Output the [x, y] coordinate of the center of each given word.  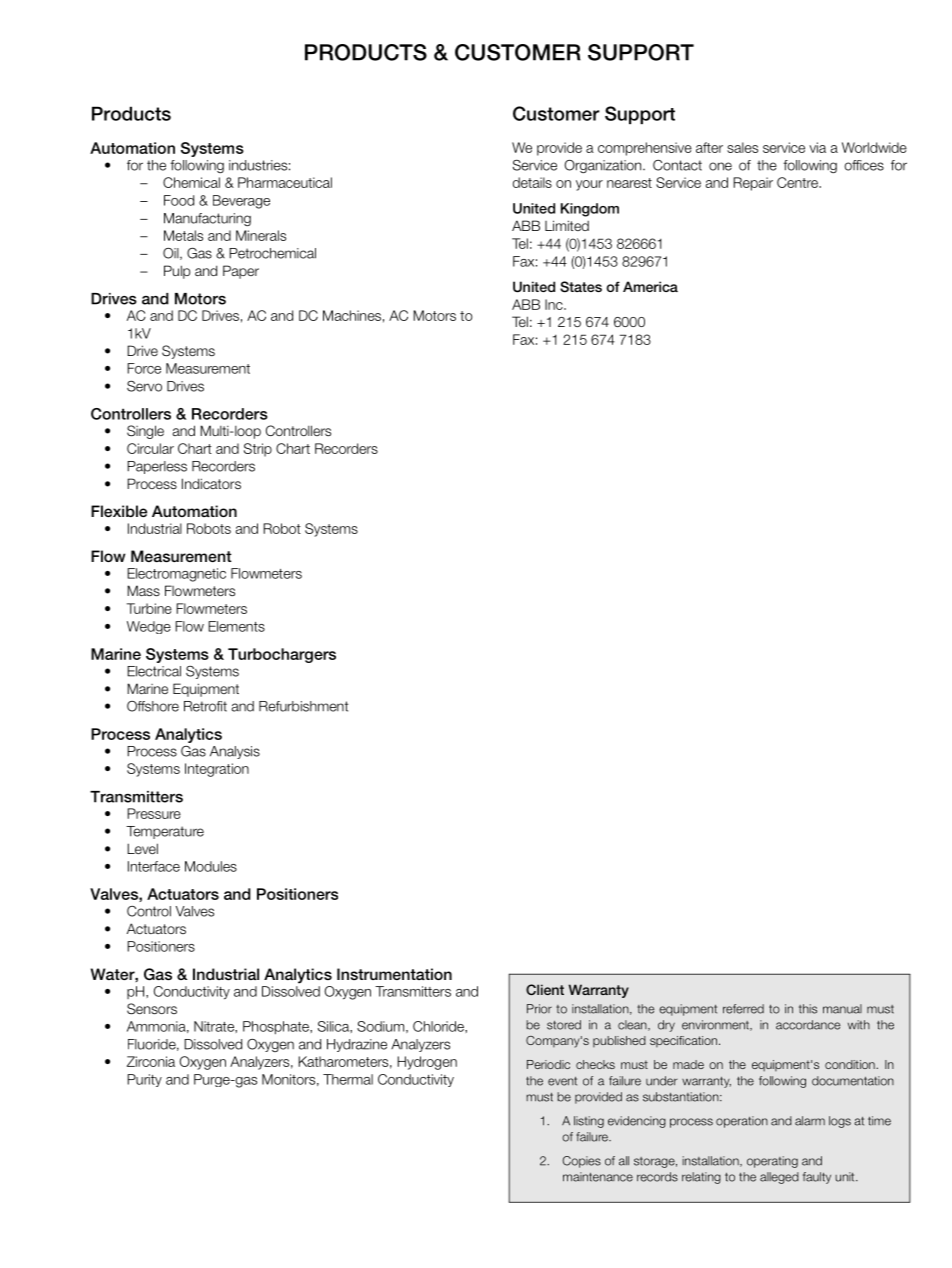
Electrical [154, 671]
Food [179, 200]
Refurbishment [303, 706]
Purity [144, 1080]
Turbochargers [282, 655]
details [532, 182]
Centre [798, 182]
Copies [581, 1162]
